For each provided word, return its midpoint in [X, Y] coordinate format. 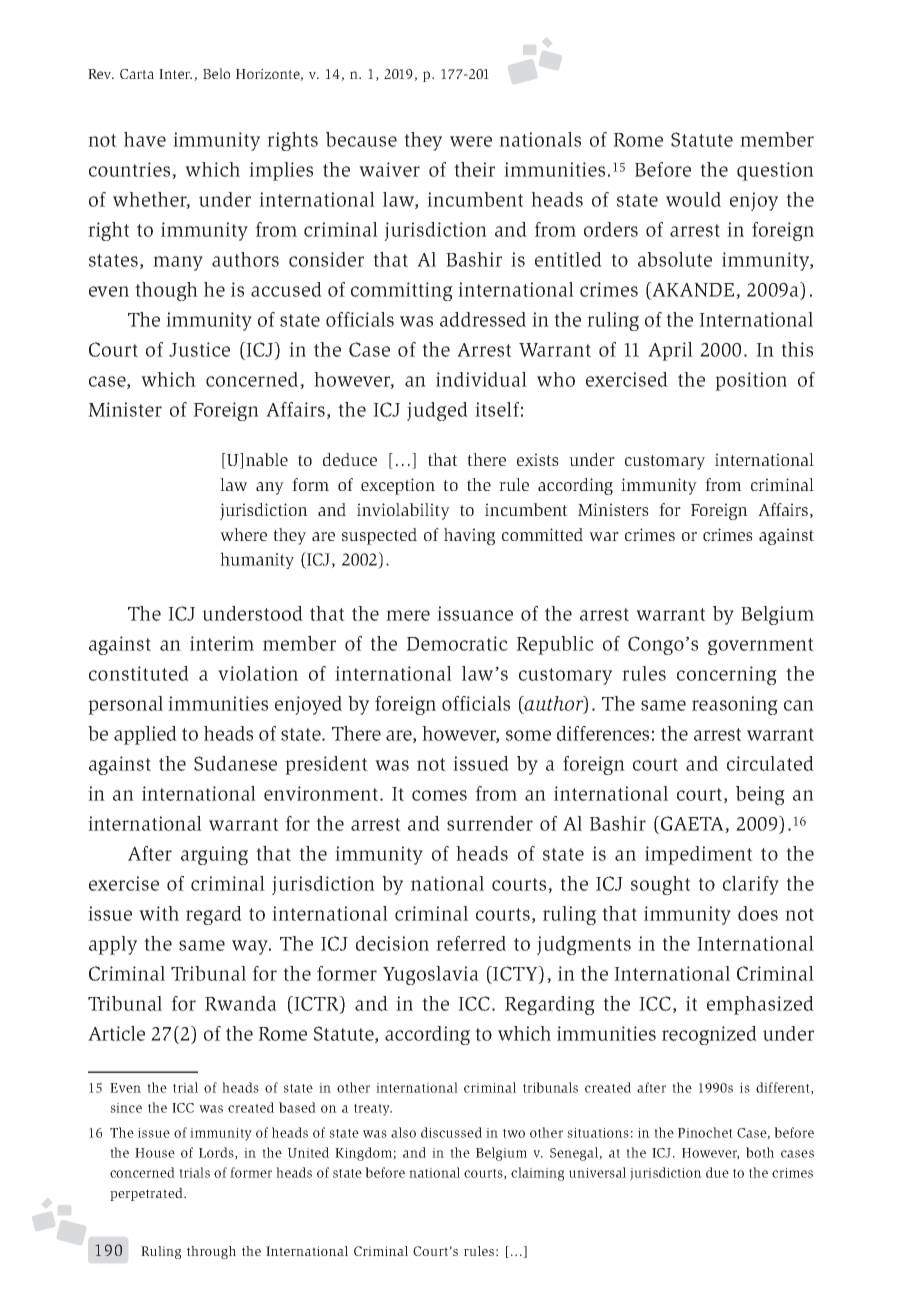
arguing [214, 855]
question [775, 171]
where [243, 534]
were [471, 141]
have [145, 139]
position [751, 381]
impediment [699, 855]
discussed [451, 1132]
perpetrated [147, 1194]
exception [398, 486]
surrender [490, 823]
